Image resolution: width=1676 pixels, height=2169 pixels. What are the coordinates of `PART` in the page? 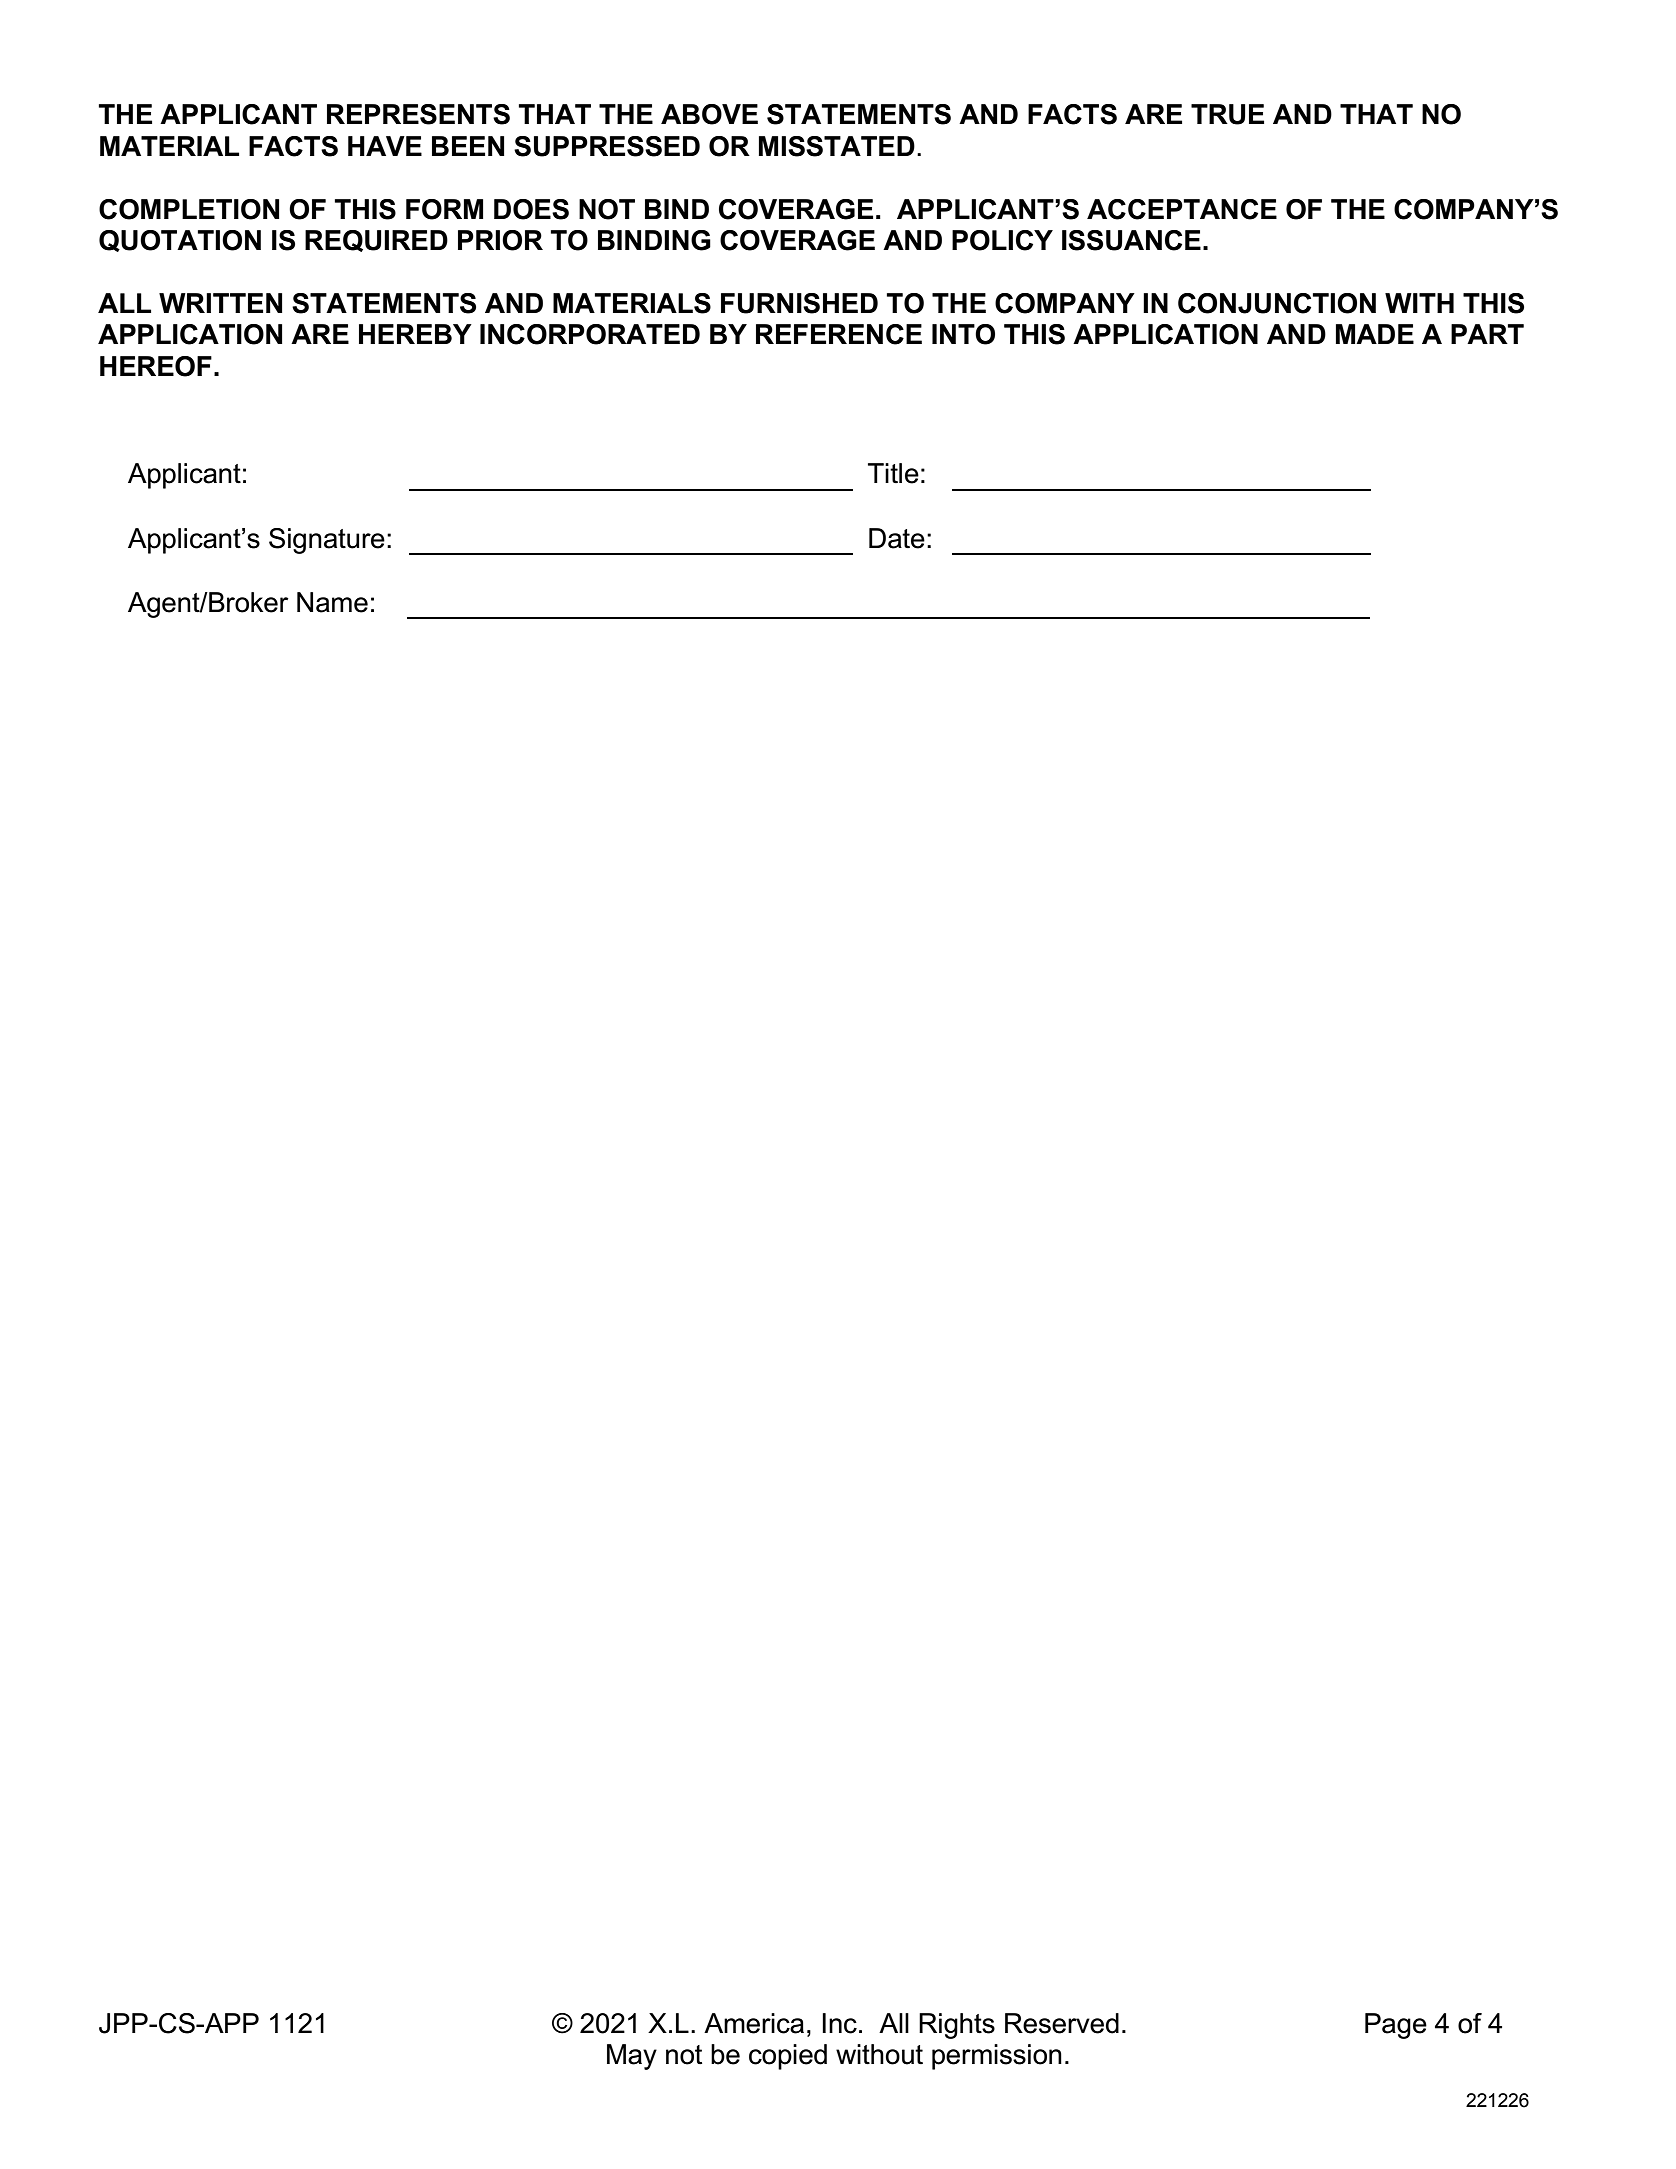 It's located at (1487, 334).
